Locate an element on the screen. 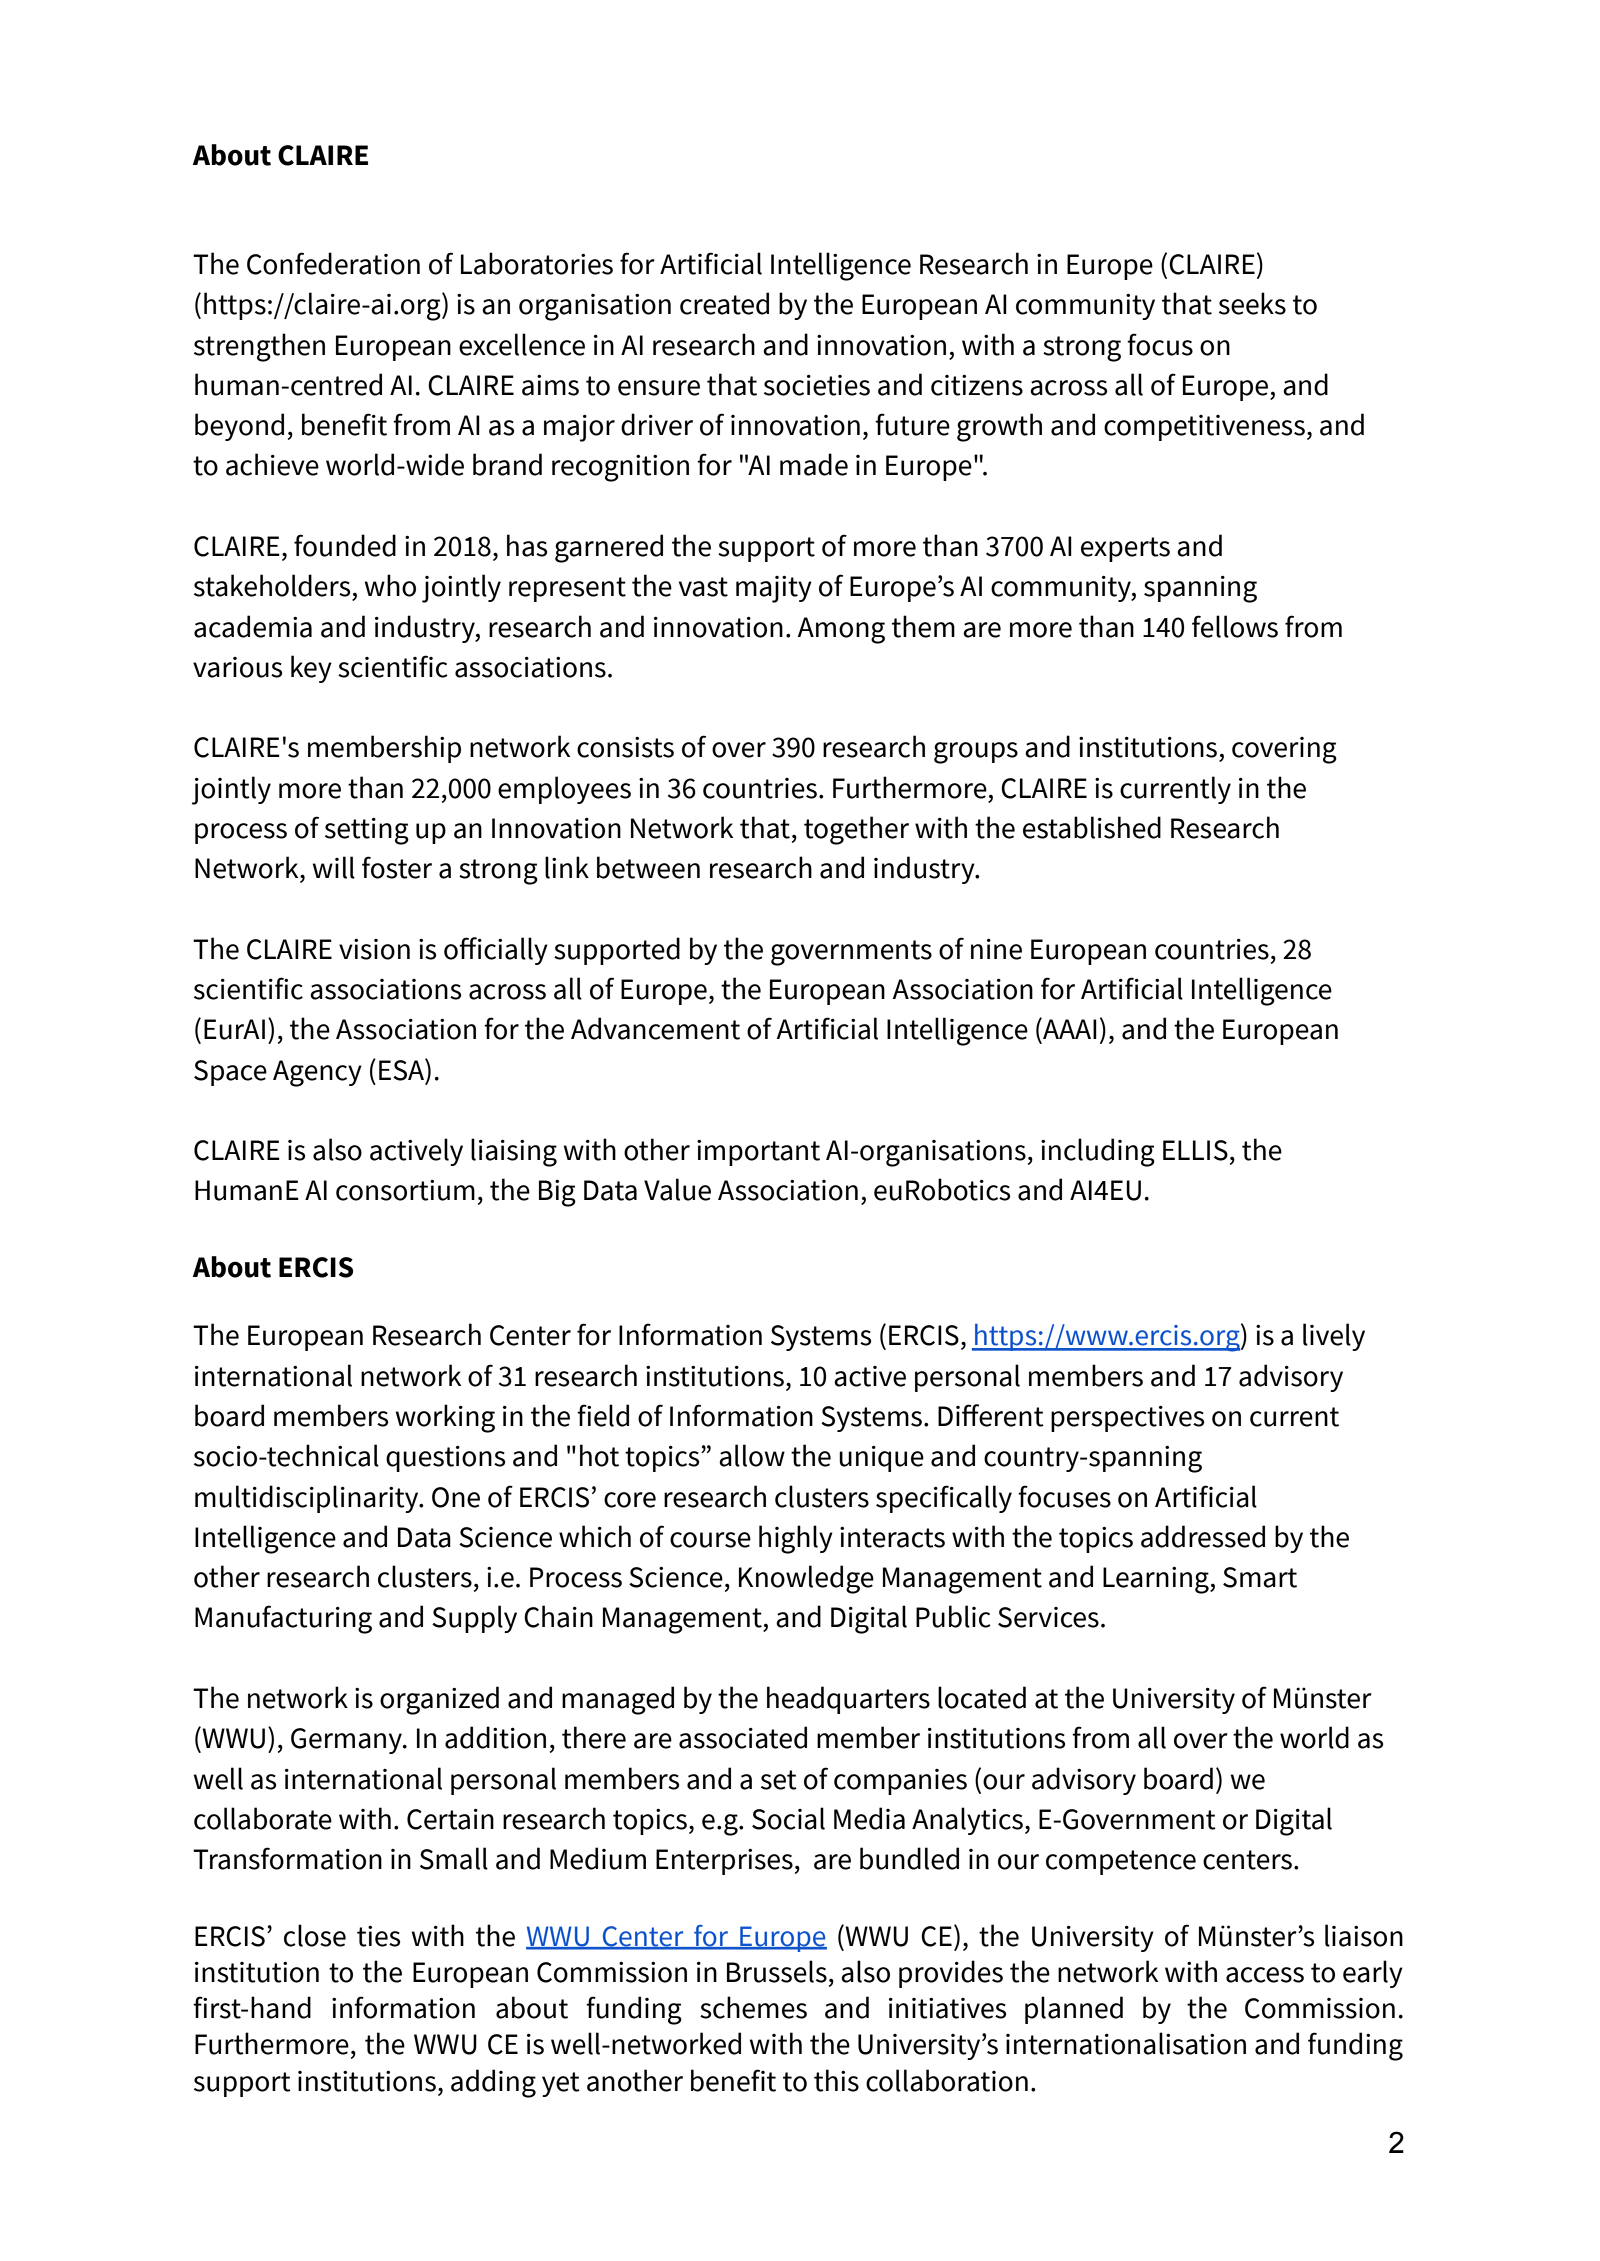  created is located at coordinates (724, 303).
